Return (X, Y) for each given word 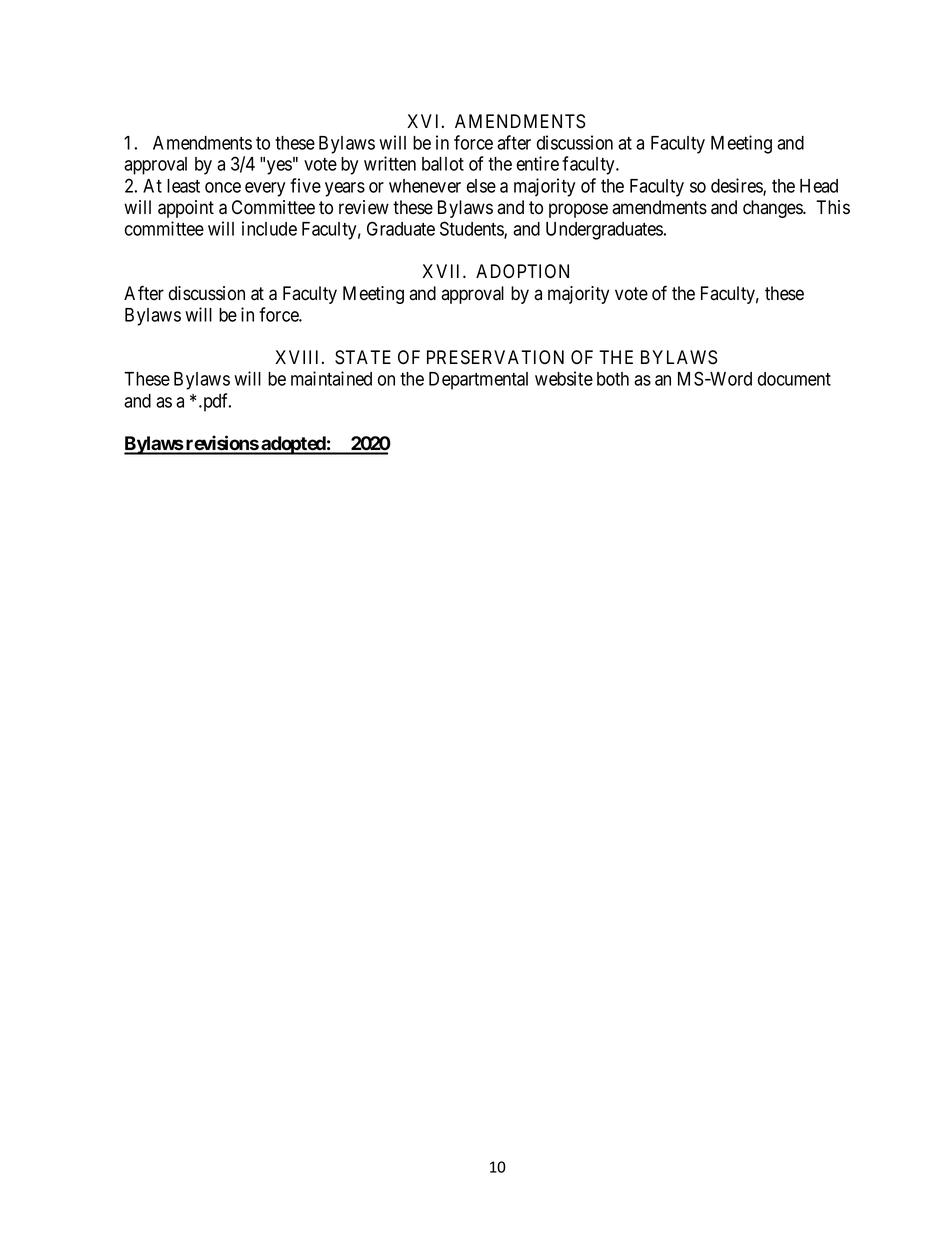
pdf (216, 402)
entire (538, 163)
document (794, 379)
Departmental (478, 381)
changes (773, 209)
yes (279, 167)
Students (472, 229)
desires (737, 186)
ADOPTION (522, 271)
